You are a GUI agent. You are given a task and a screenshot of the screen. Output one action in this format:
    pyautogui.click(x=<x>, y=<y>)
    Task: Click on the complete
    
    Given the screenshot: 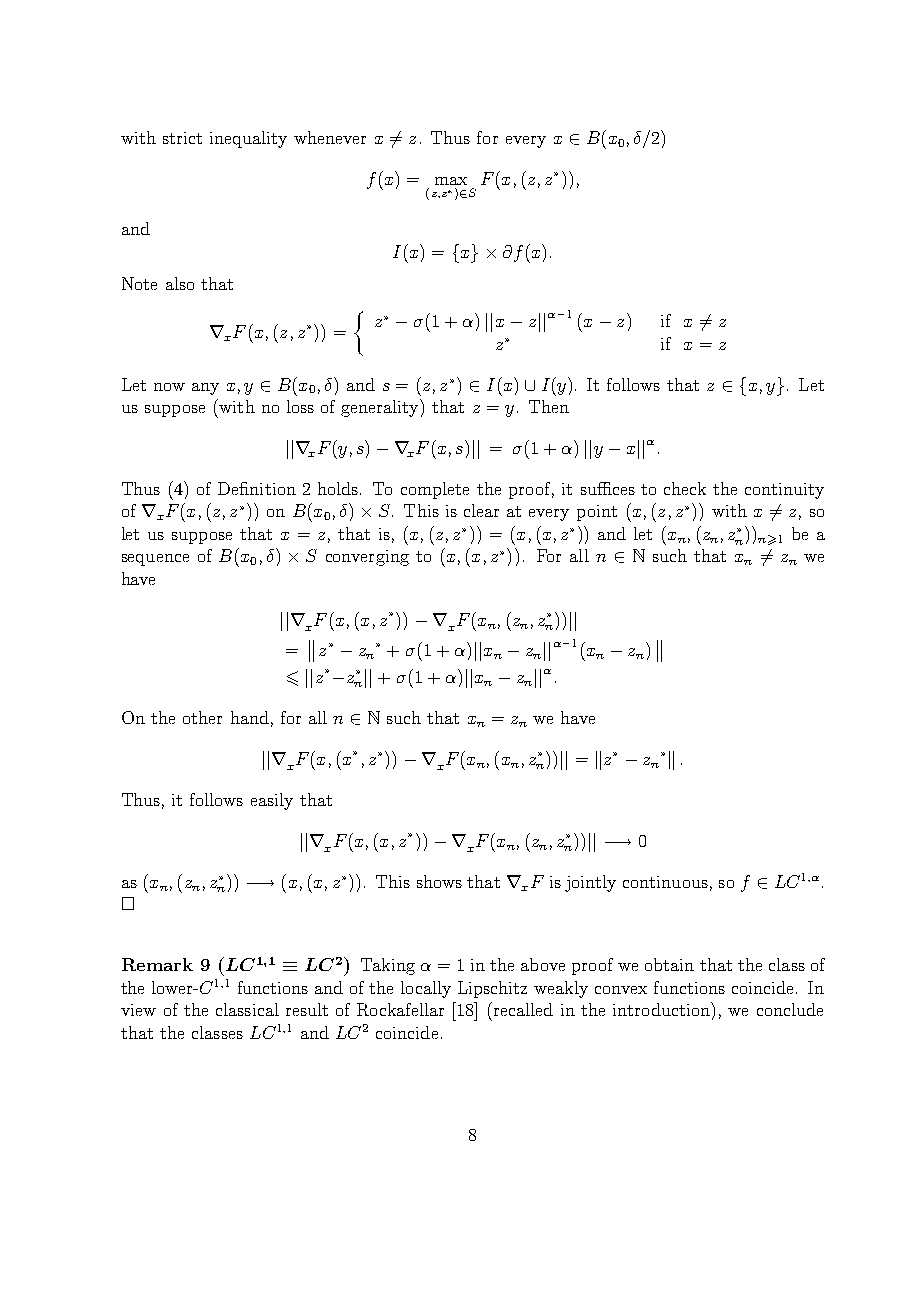 What is the action you would take?
    pyautogui.click(x=435, y=490)
